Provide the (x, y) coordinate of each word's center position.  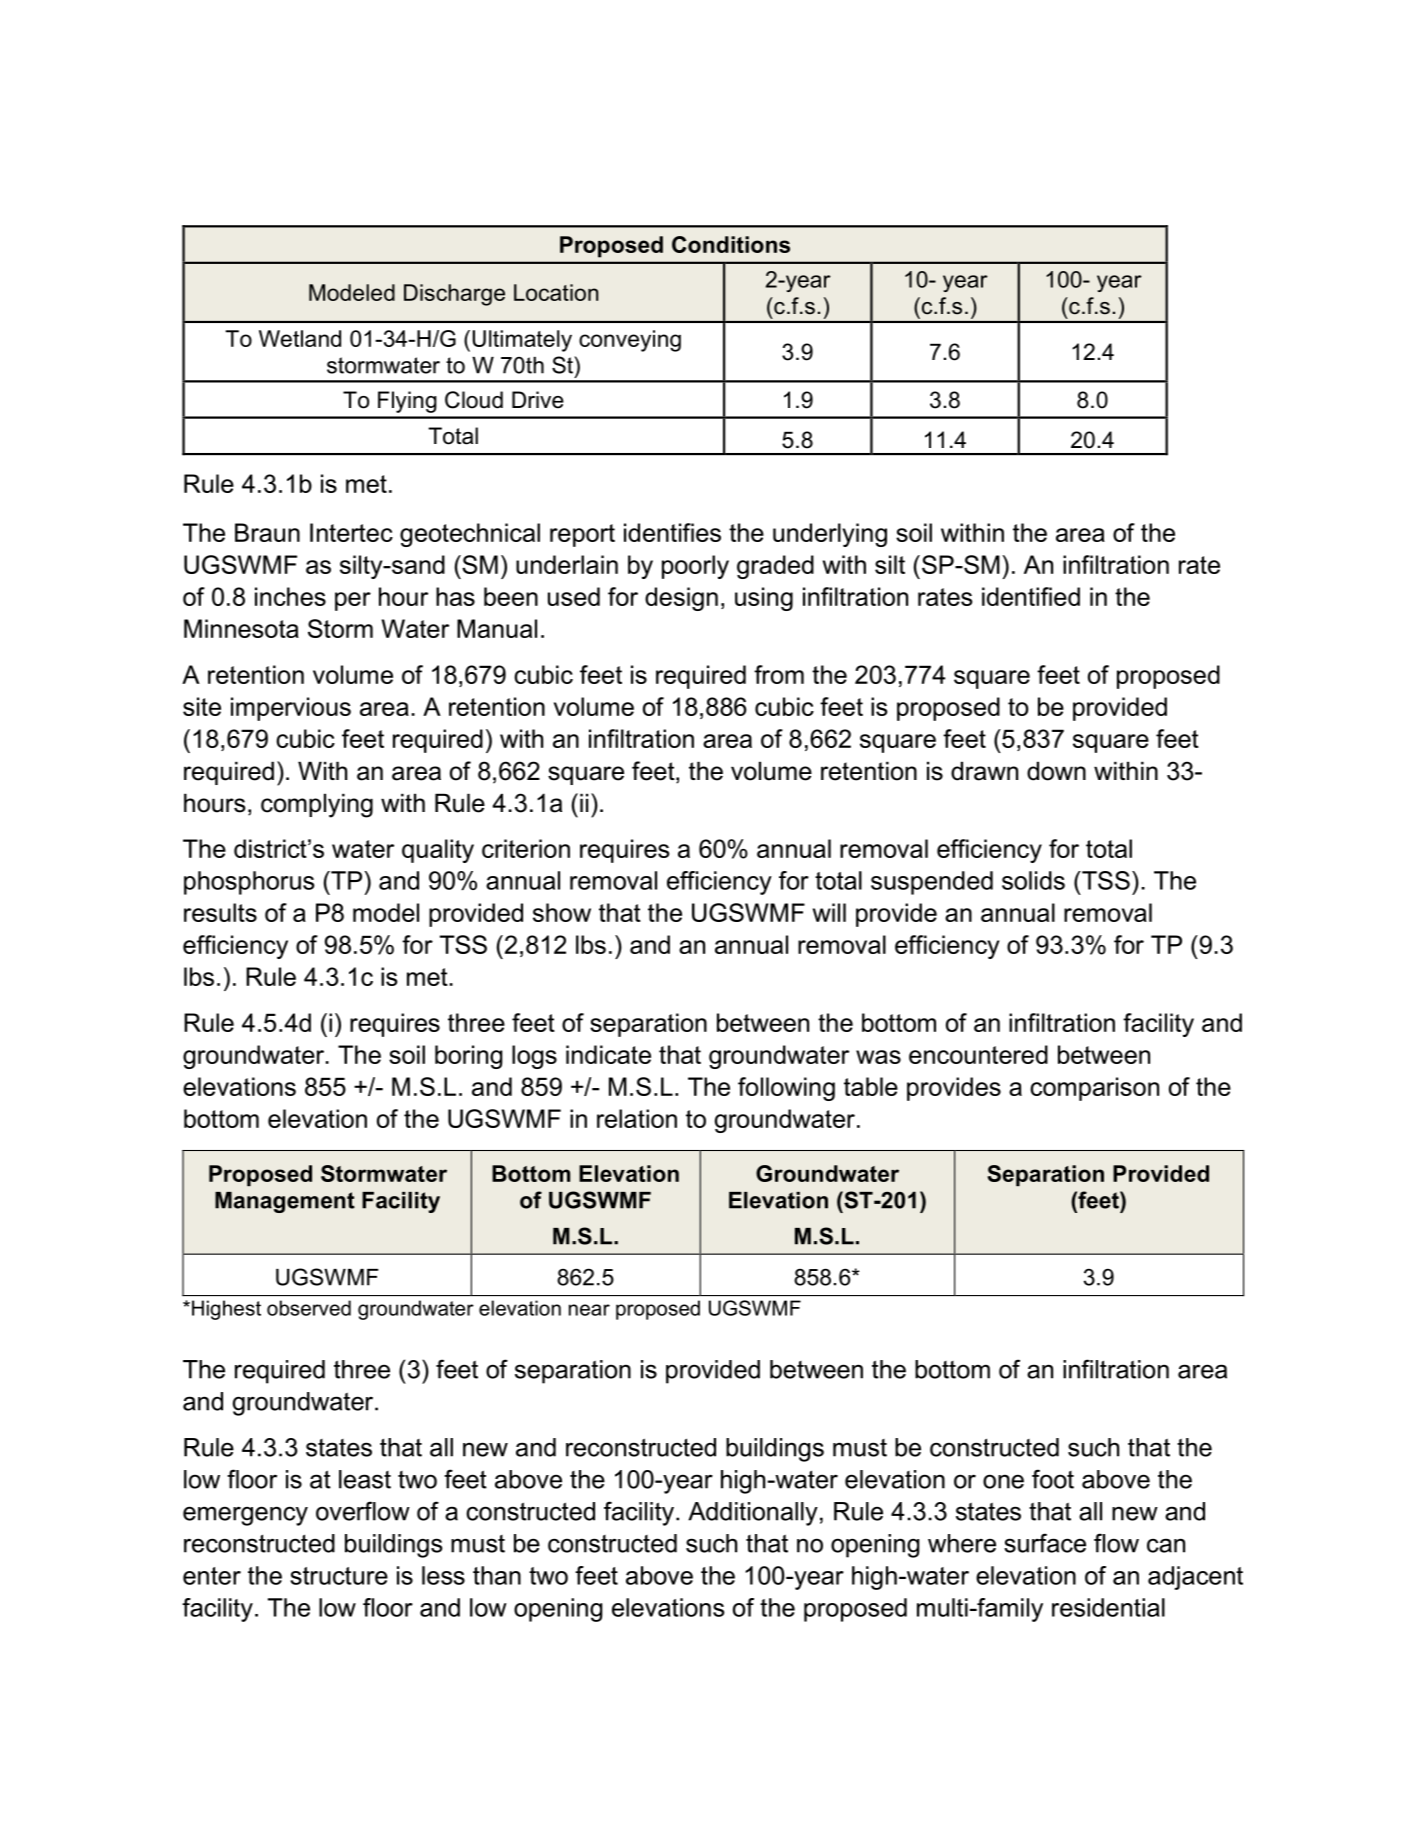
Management (285, 1202)
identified (1031, 596)
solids (1033, 880)
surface (1045, 1543)
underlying (830, 535)
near (589, 1310)
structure (339, 1576)
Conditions (731, 244)
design (681, 599)
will (829, 912)
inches (290, 596)
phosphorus (249, 883)
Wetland (300, 338)
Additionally (753, 1514)
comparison (1094, 1089)
